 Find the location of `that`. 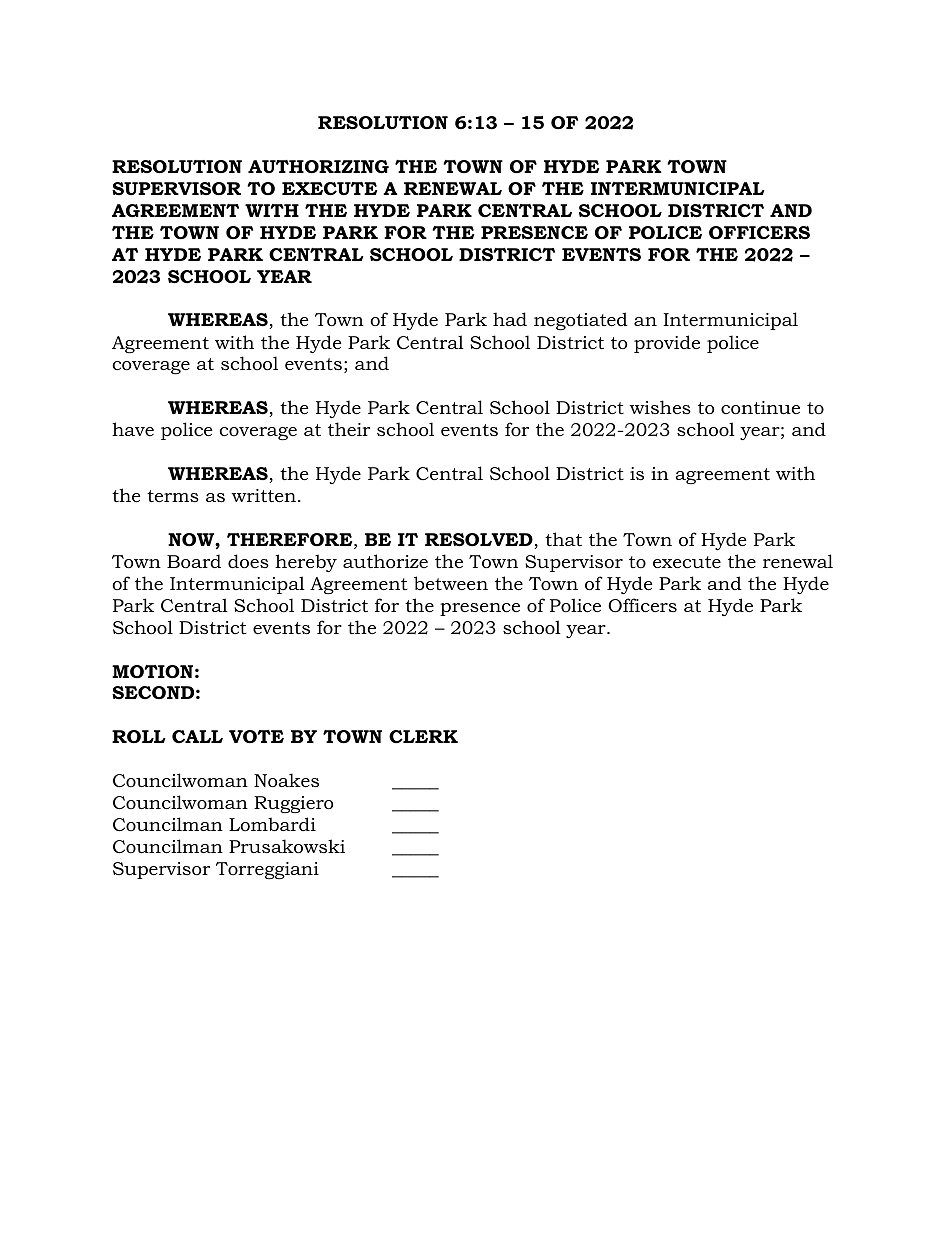

that is located at coordinates (563, 539).
